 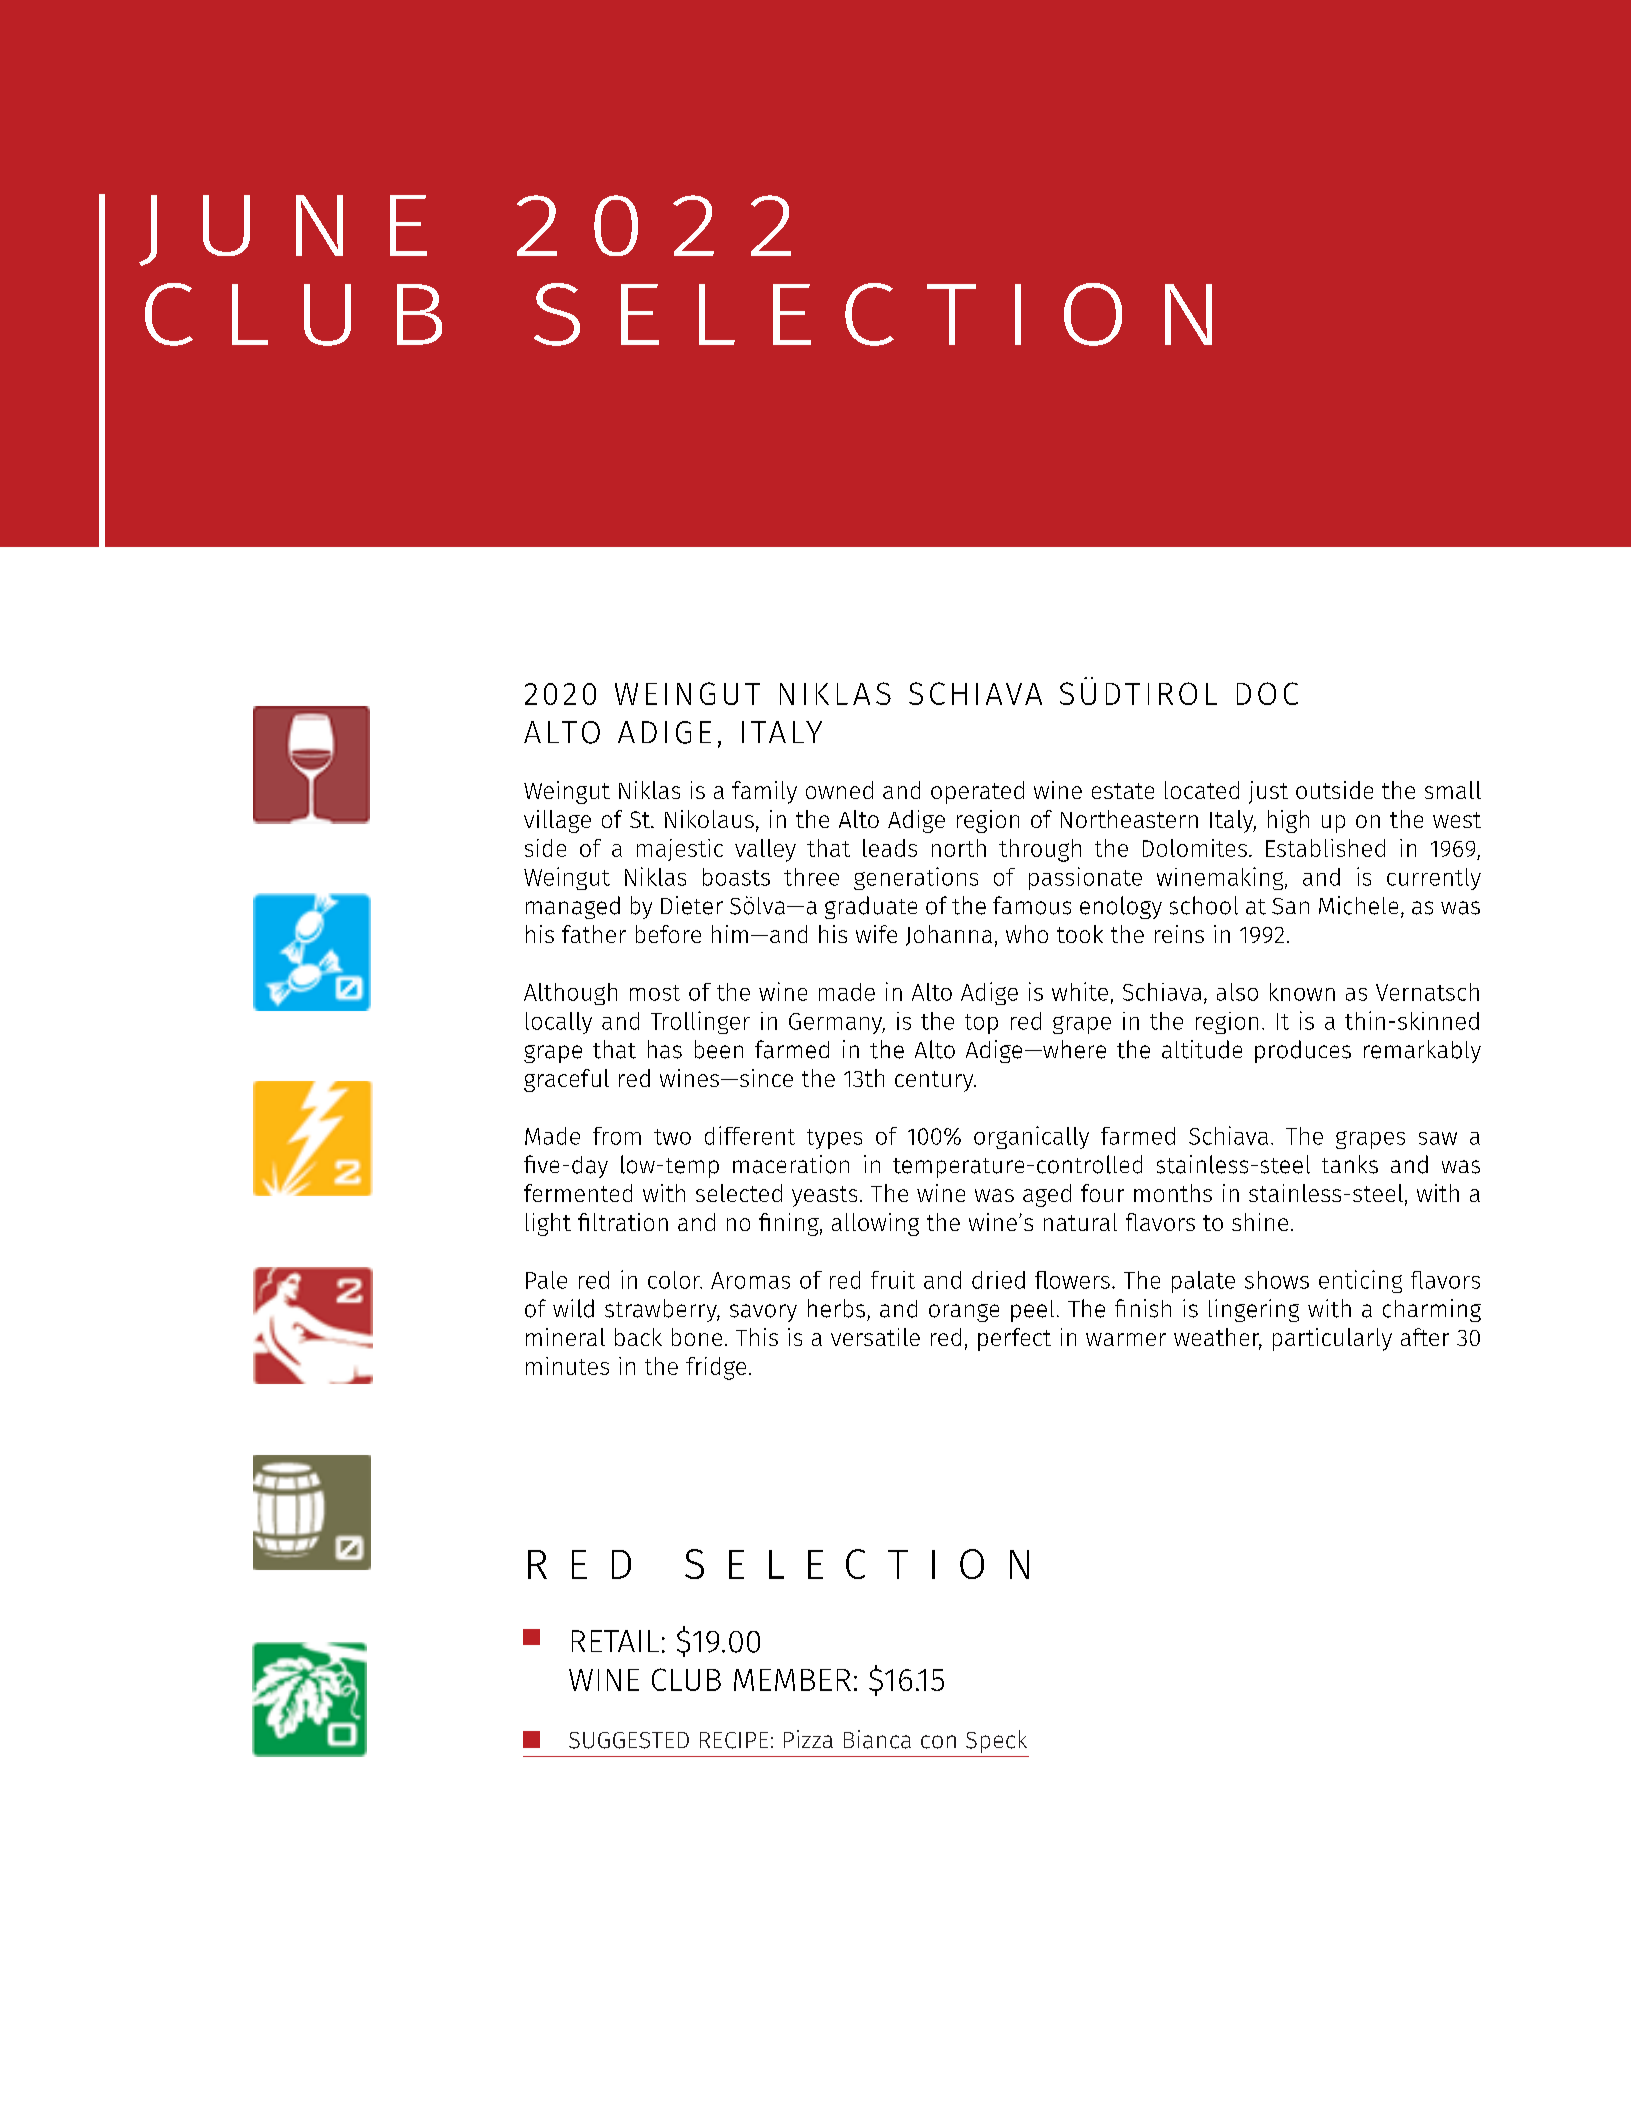 What do you see at coordinates (875, 1337) in the screenshot?
I see `versatile` at bounding box center [875, 1337].
